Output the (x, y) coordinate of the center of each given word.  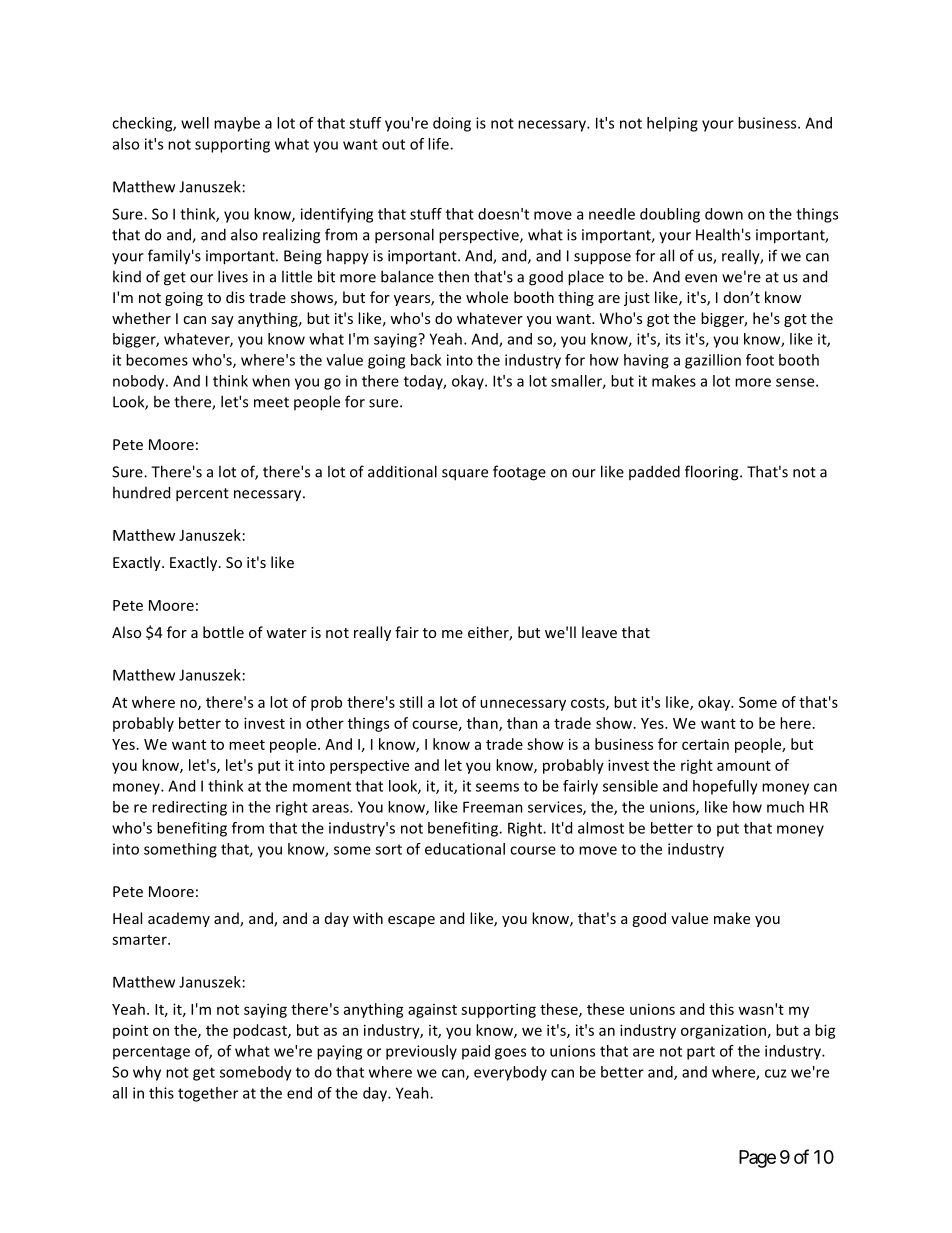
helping (672, 124)
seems (497, 787)
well (195, 123)
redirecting (189, 808)
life (439, 144)
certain (705, 744)
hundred (141, 492)
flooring (713, 473)
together (208, 1094)
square (465, 475)
